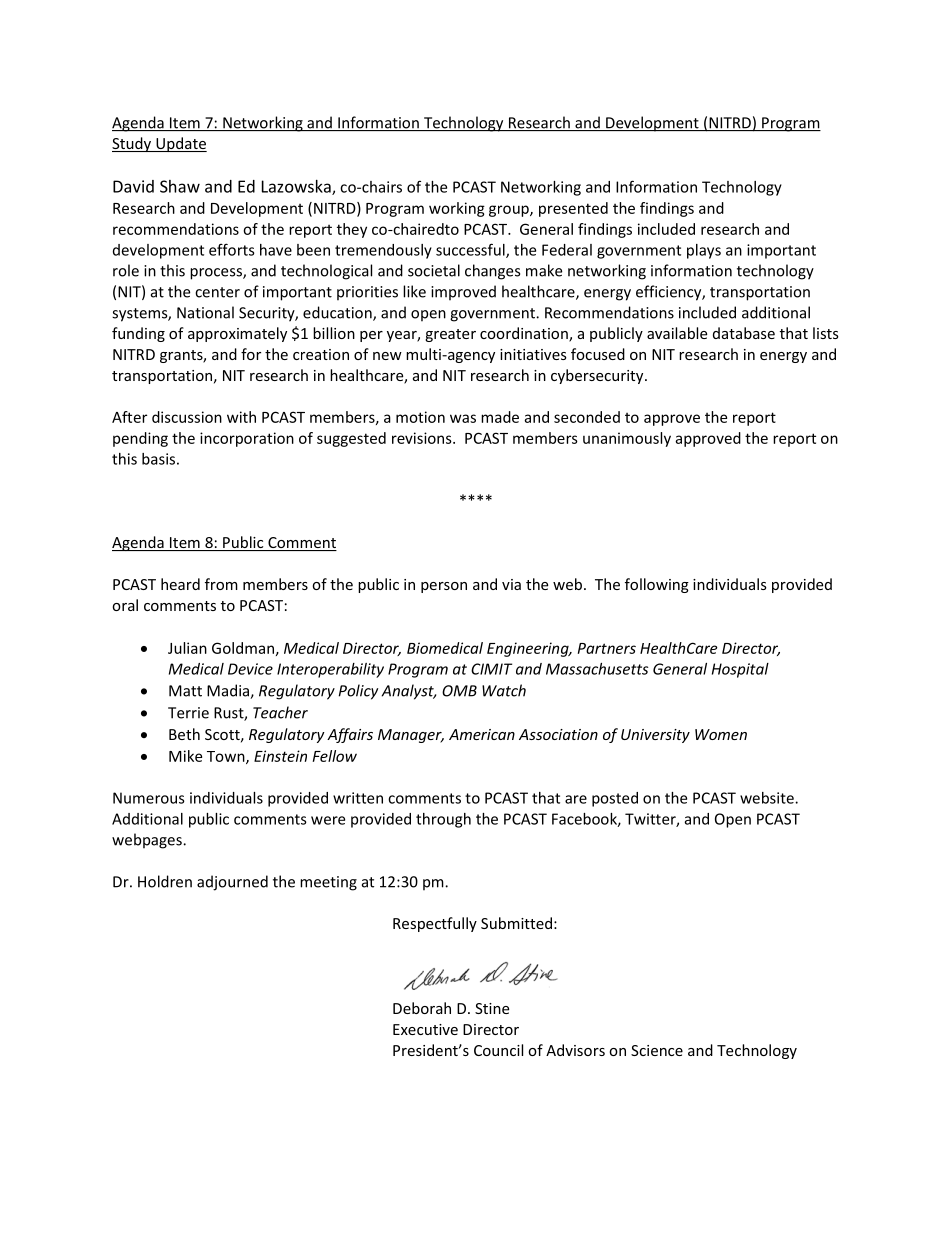 The width and height of the image is (952, 1233). I want to click on was, so click(463, 418).
